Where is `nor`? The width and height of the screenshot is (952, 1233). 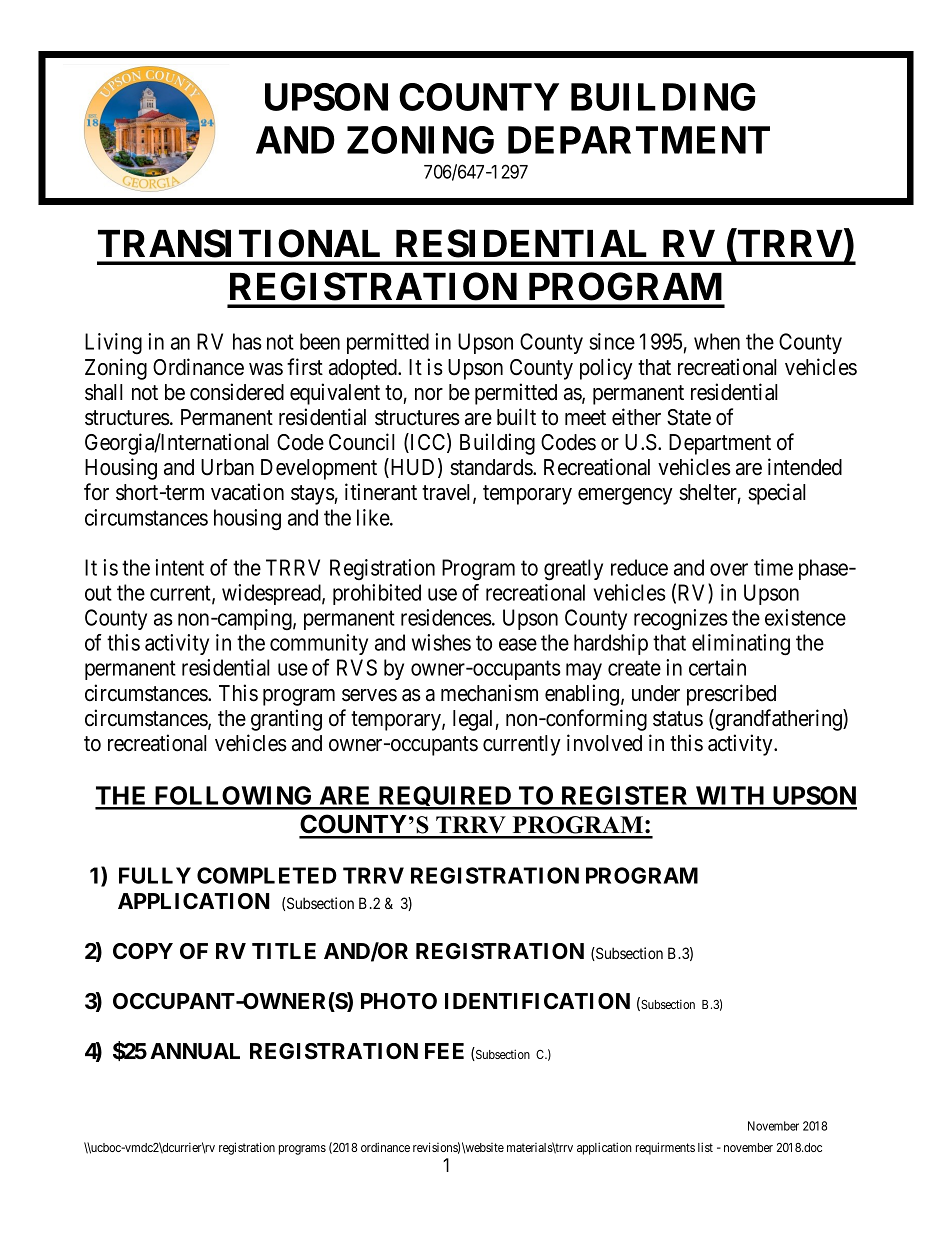
nor is located at coordinates (429, 394).
